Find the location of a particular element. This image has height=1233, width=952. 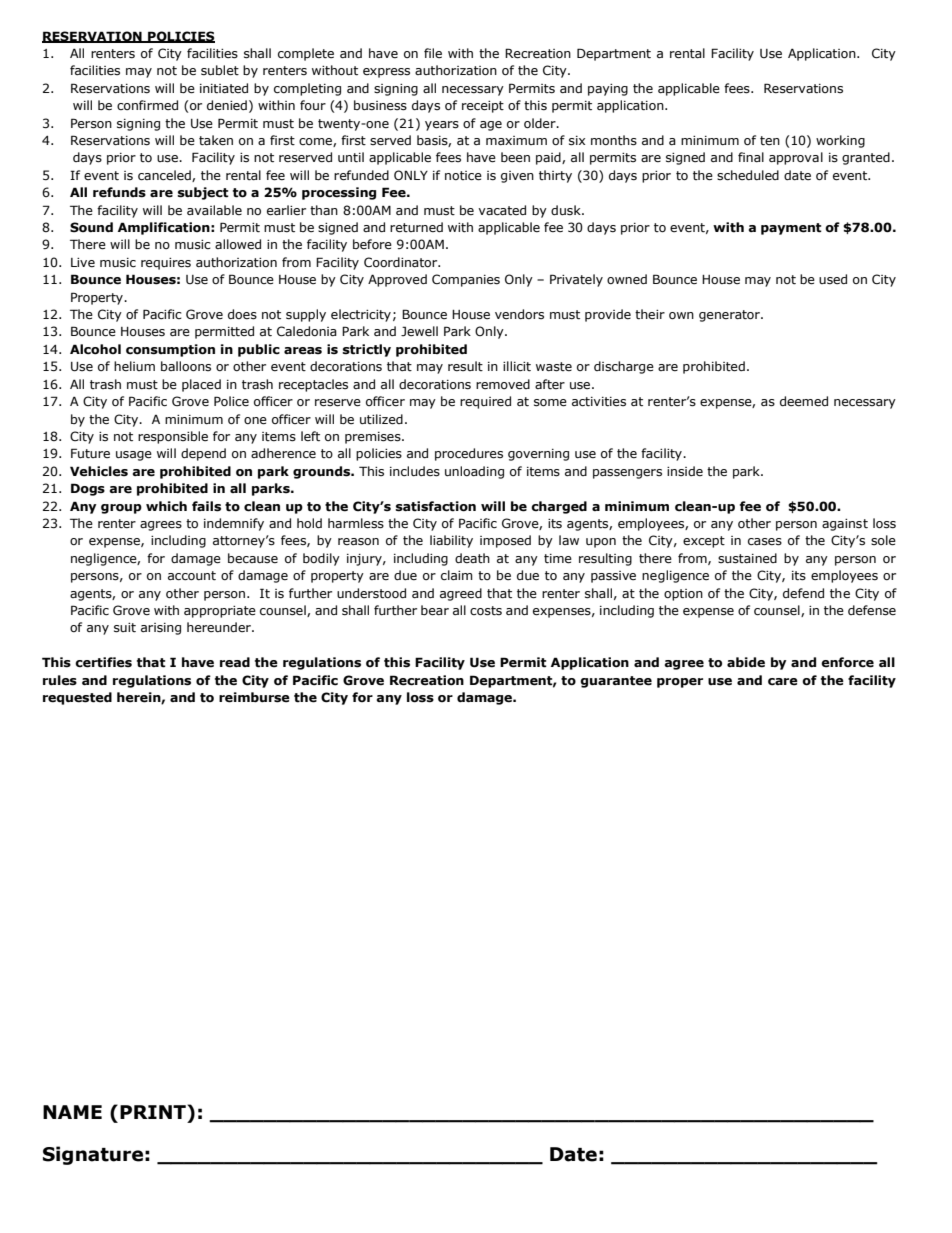

defend is located at coordinates (803, 593).
